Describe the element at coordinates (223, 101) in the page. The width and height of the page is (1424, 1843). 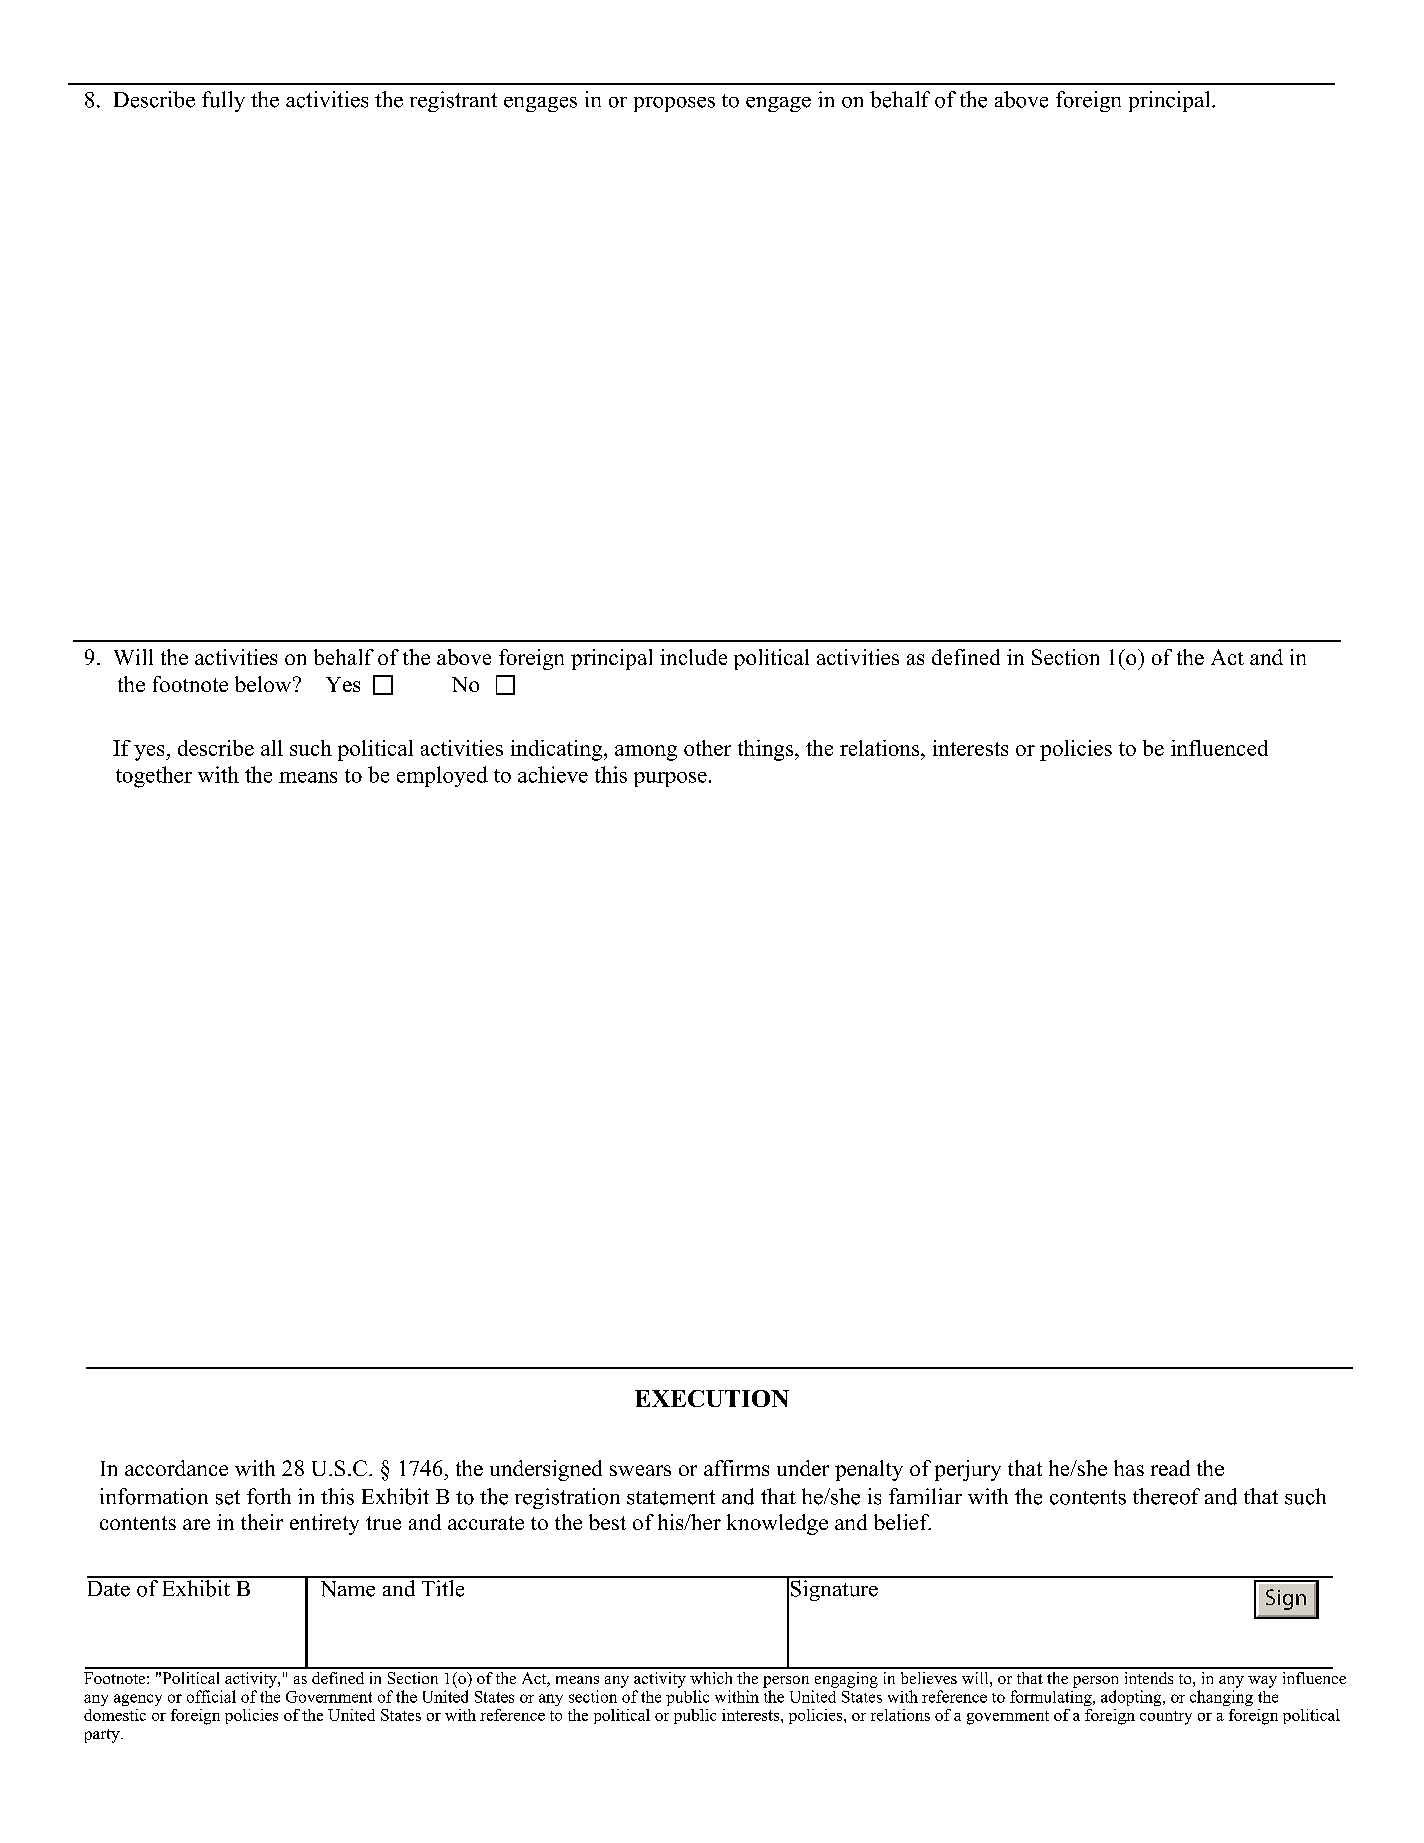
I see `fully` at that location.
